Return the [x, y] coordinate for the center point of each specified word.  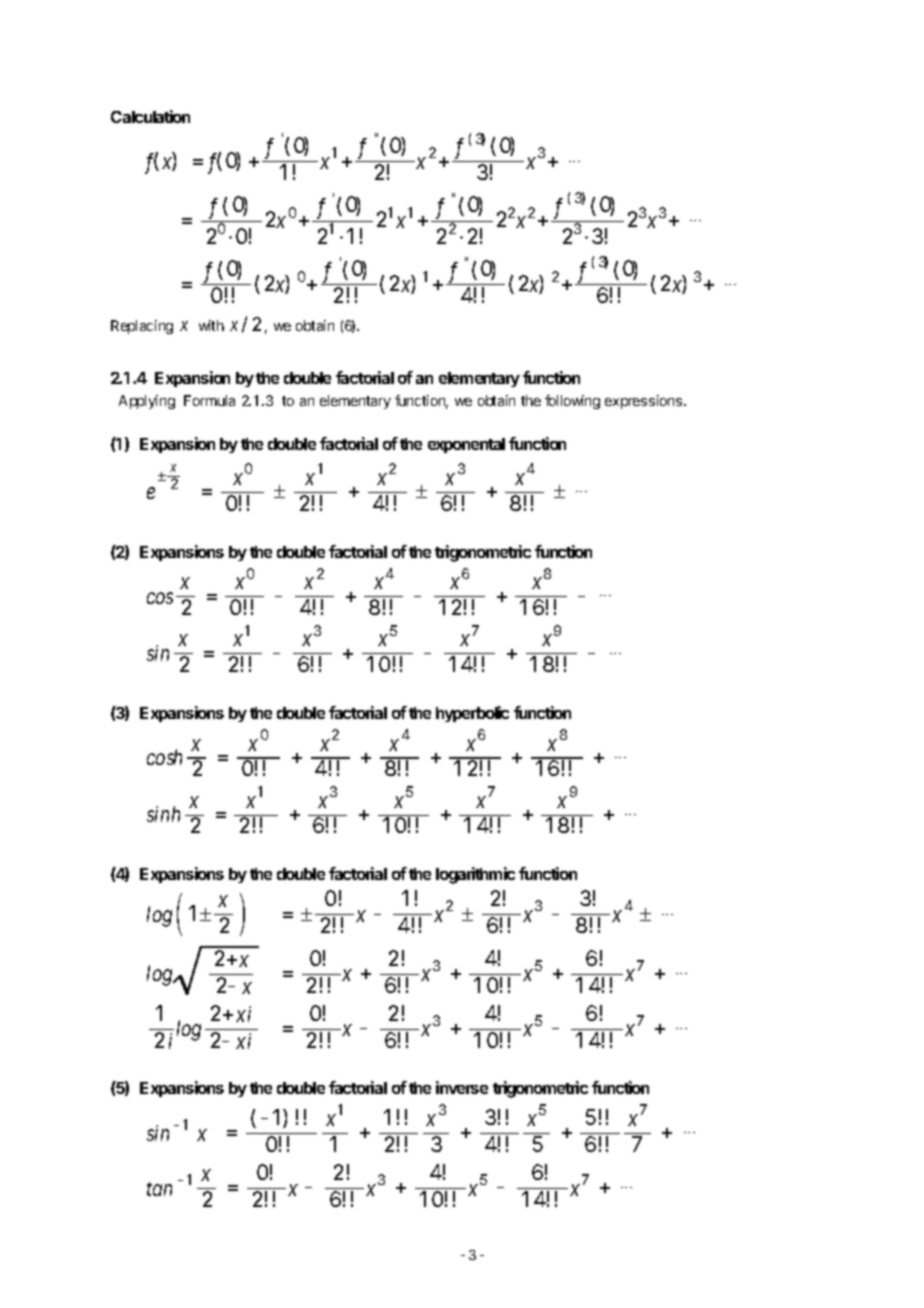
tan [159, 1189]
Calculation [150, 116]
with [211, 325]
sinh [163, 814]
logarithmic [475, 875]
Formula [209, 400]
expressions [645, 402]
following [572, 402]
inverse [462, 1087]
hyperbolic [472, 714]
